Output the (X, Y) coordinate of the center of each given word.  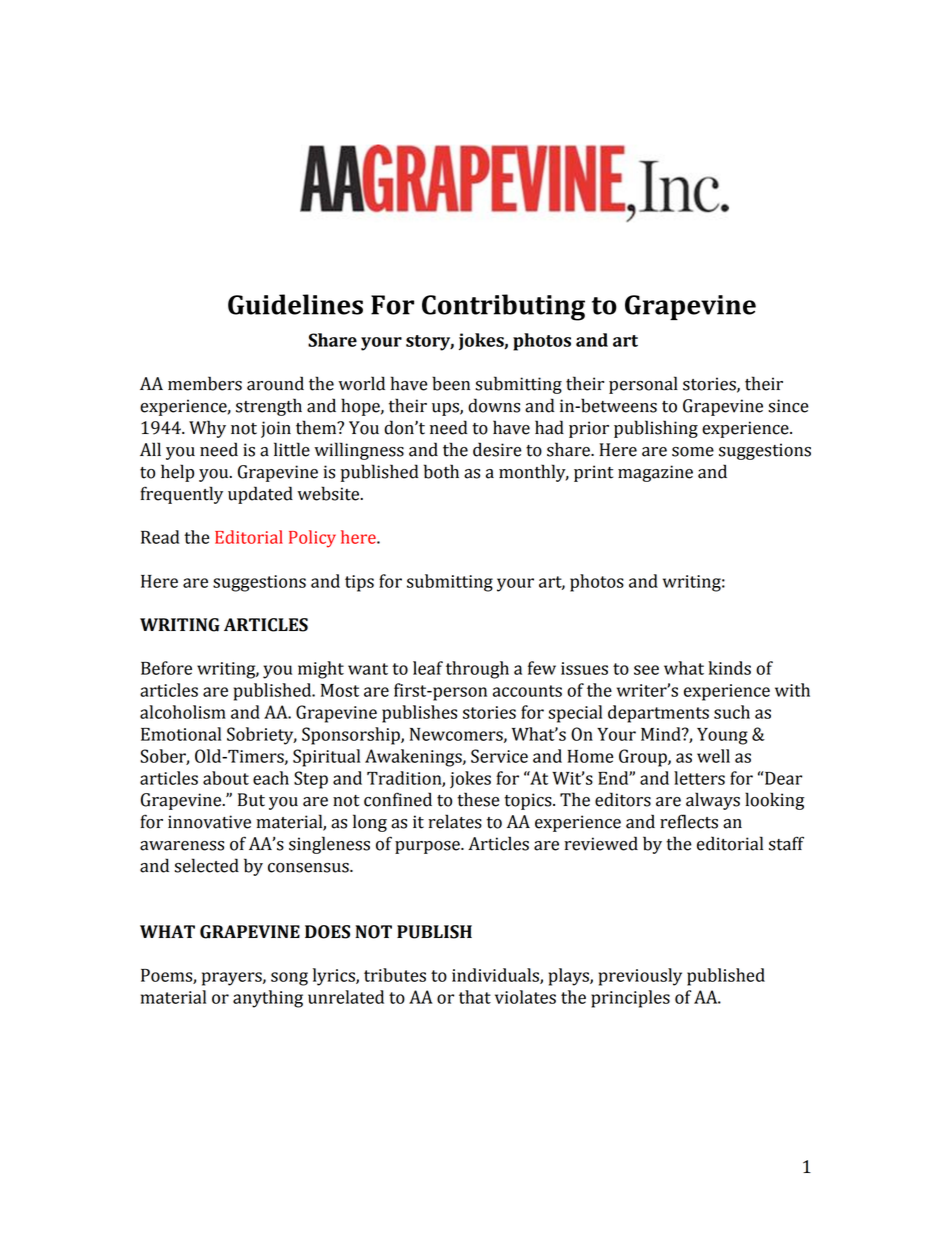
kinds (729, 668)
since (788, 406)
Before (166, 668)
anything (268, 999)
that (475, 997)
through (477, 670)
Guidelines (295, 304)
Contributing (503, 307)
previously (640, 977)
